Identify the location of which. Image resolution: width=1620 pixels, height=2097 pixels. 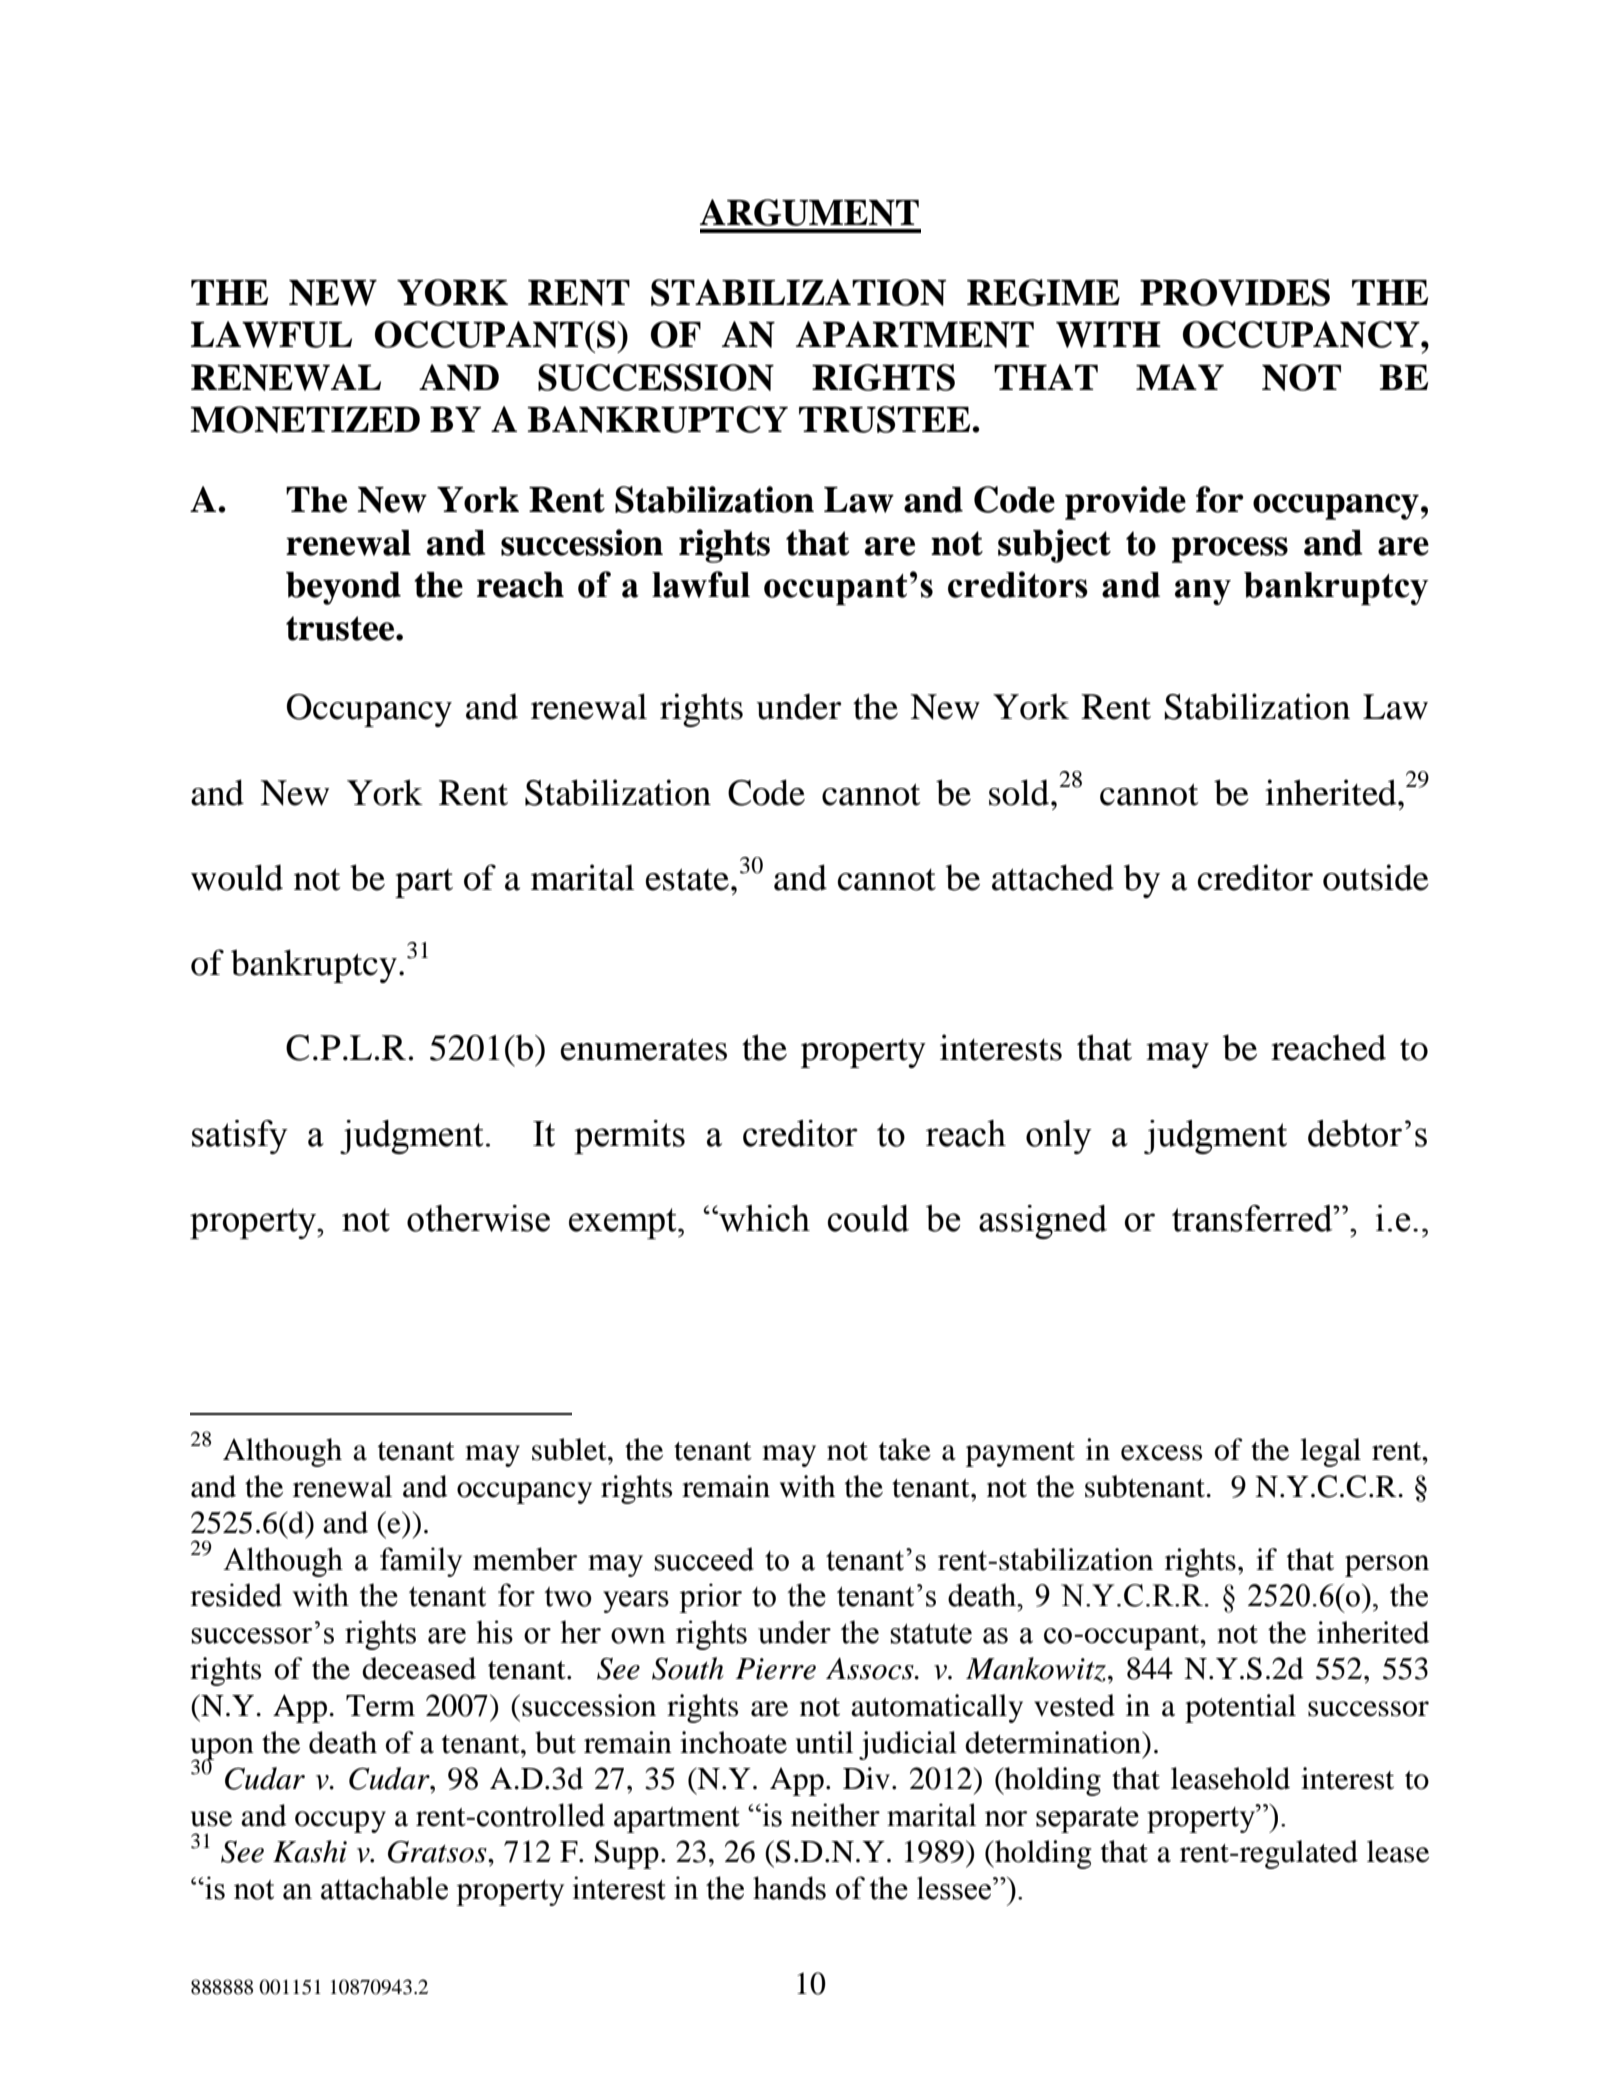
(763, 1218).
